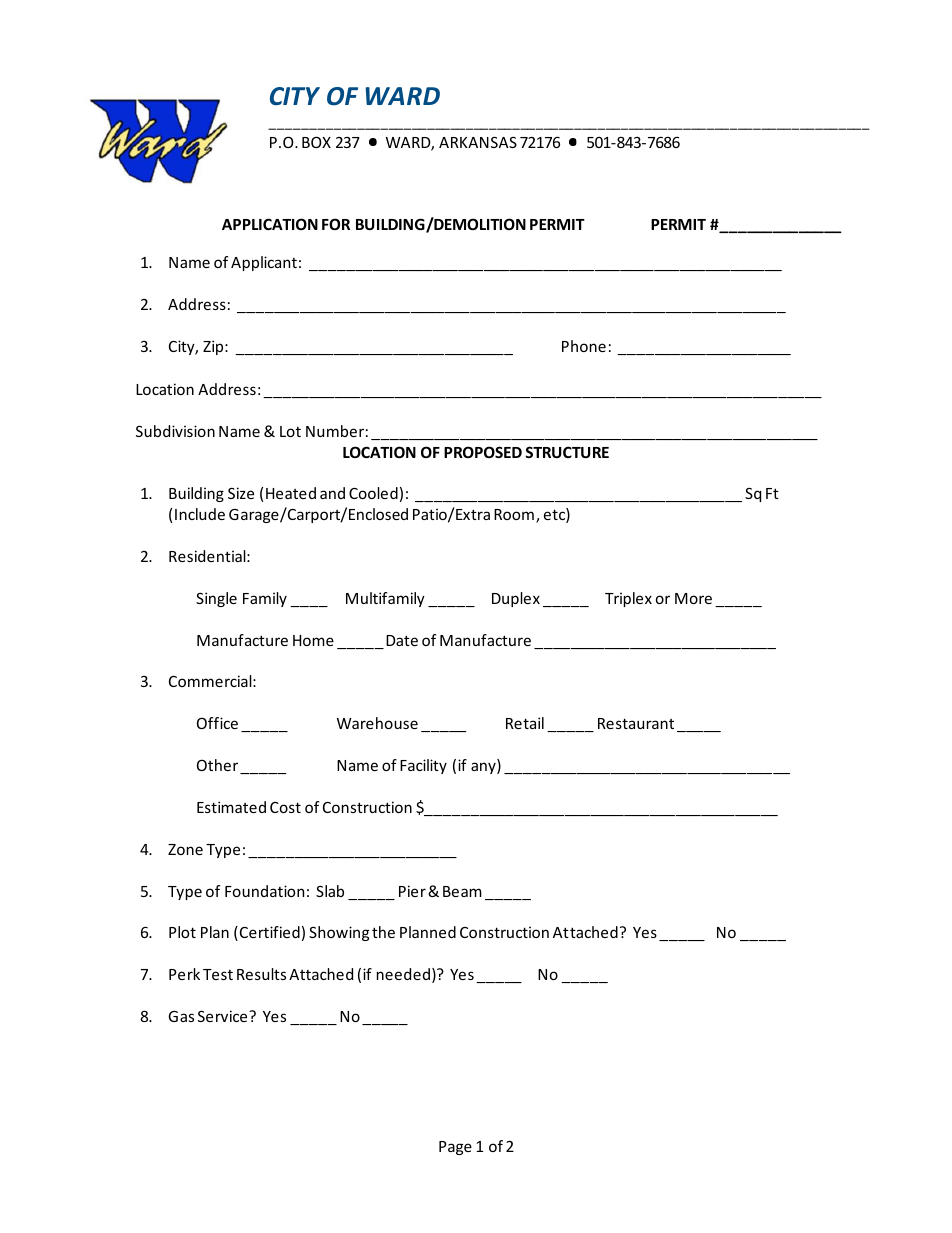 This image has width=952, height=1233. What do you see at coordinates (403, 974) in the image?
I see `needed` at bounding box center [403, 974].
